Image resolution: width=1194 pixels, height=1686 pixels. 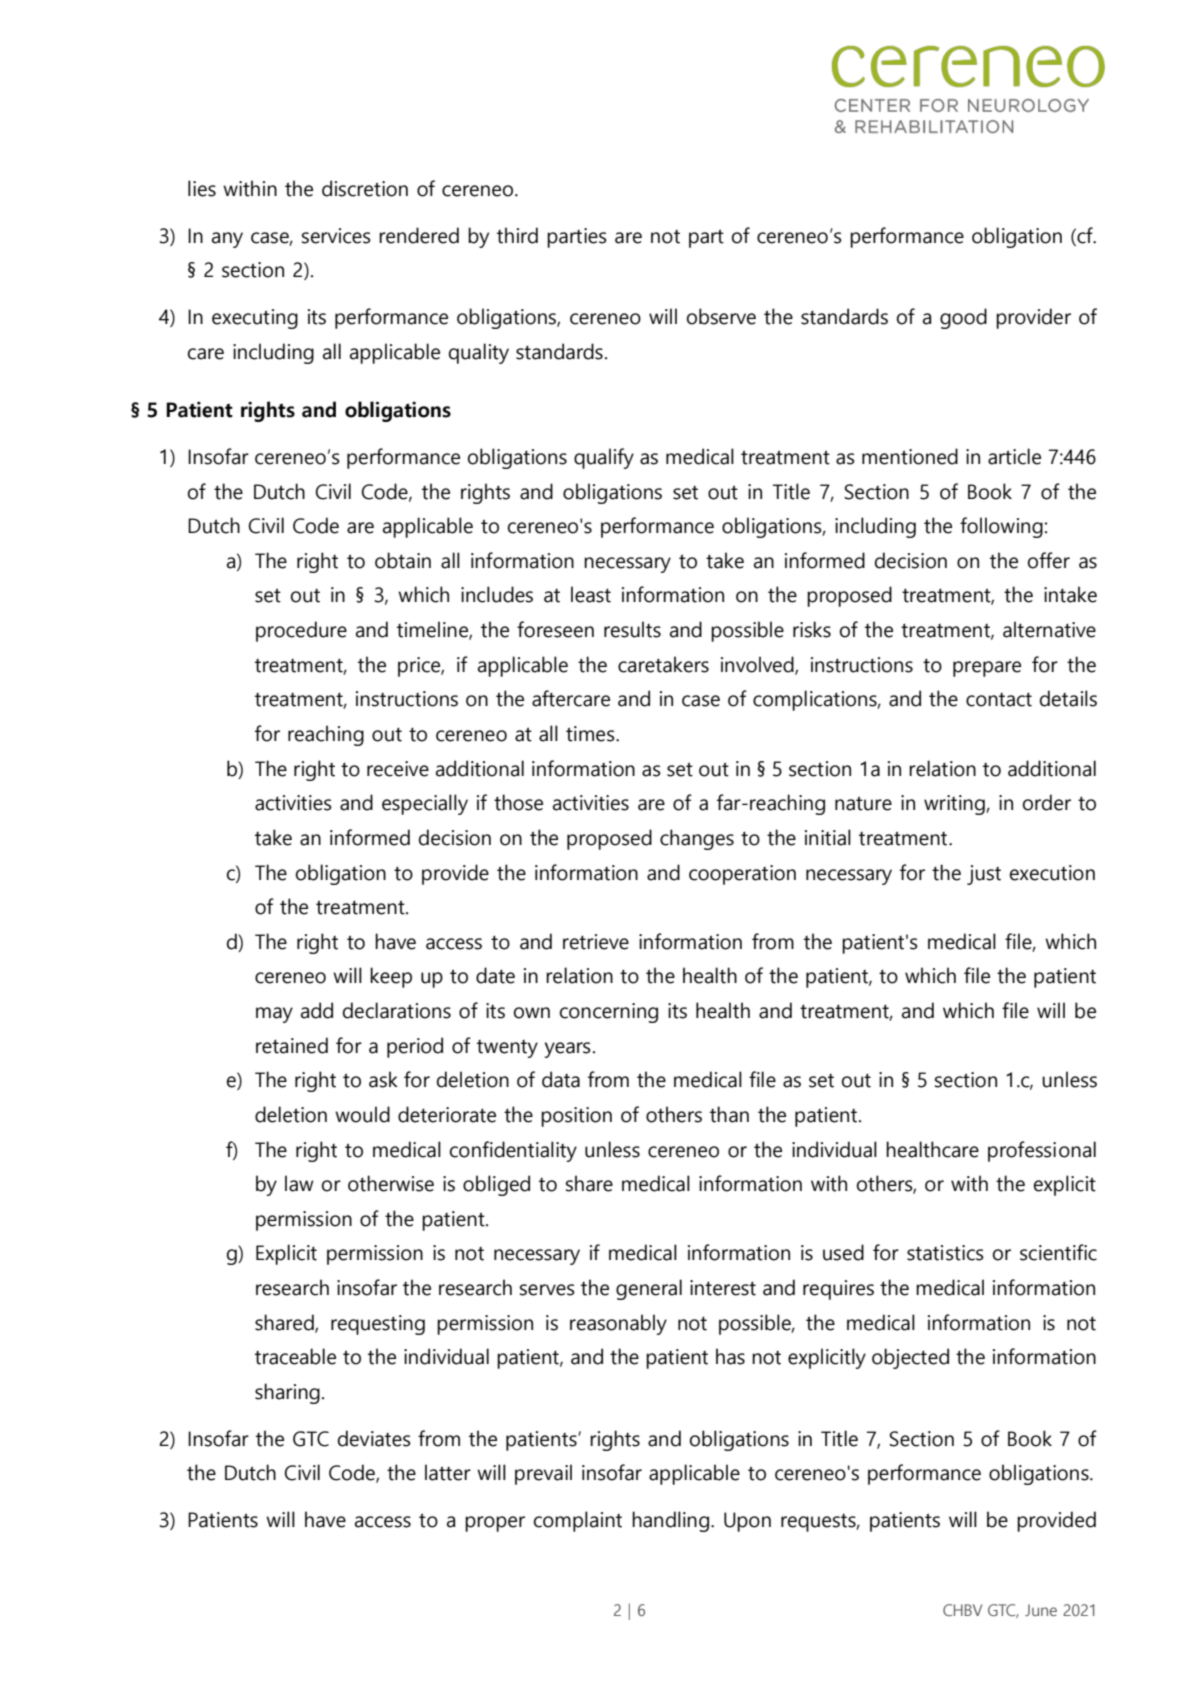 I want to click on just, so click(x=984, y=875).
